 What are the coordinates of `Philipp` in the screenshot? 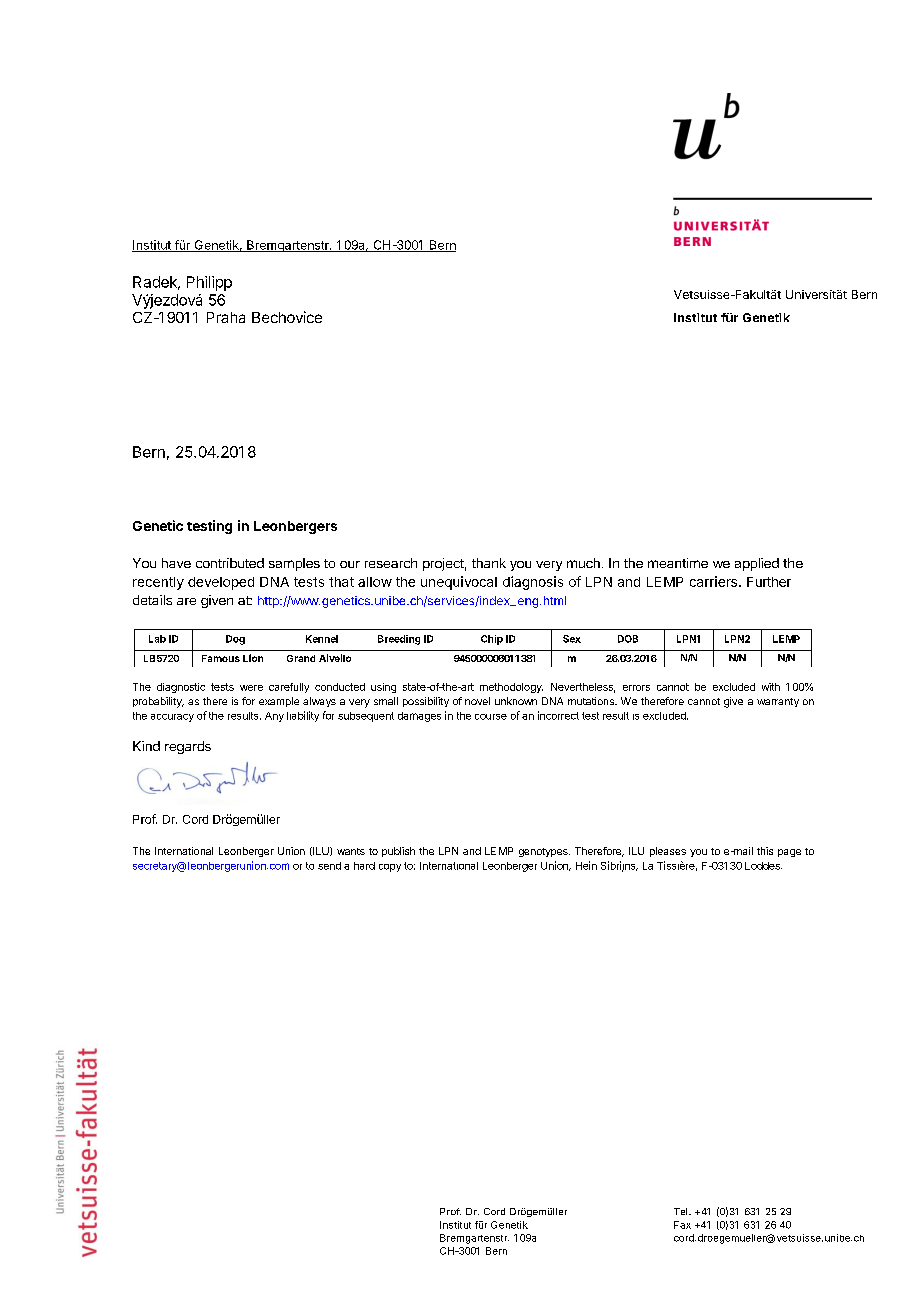 It's located at (209, 283).
